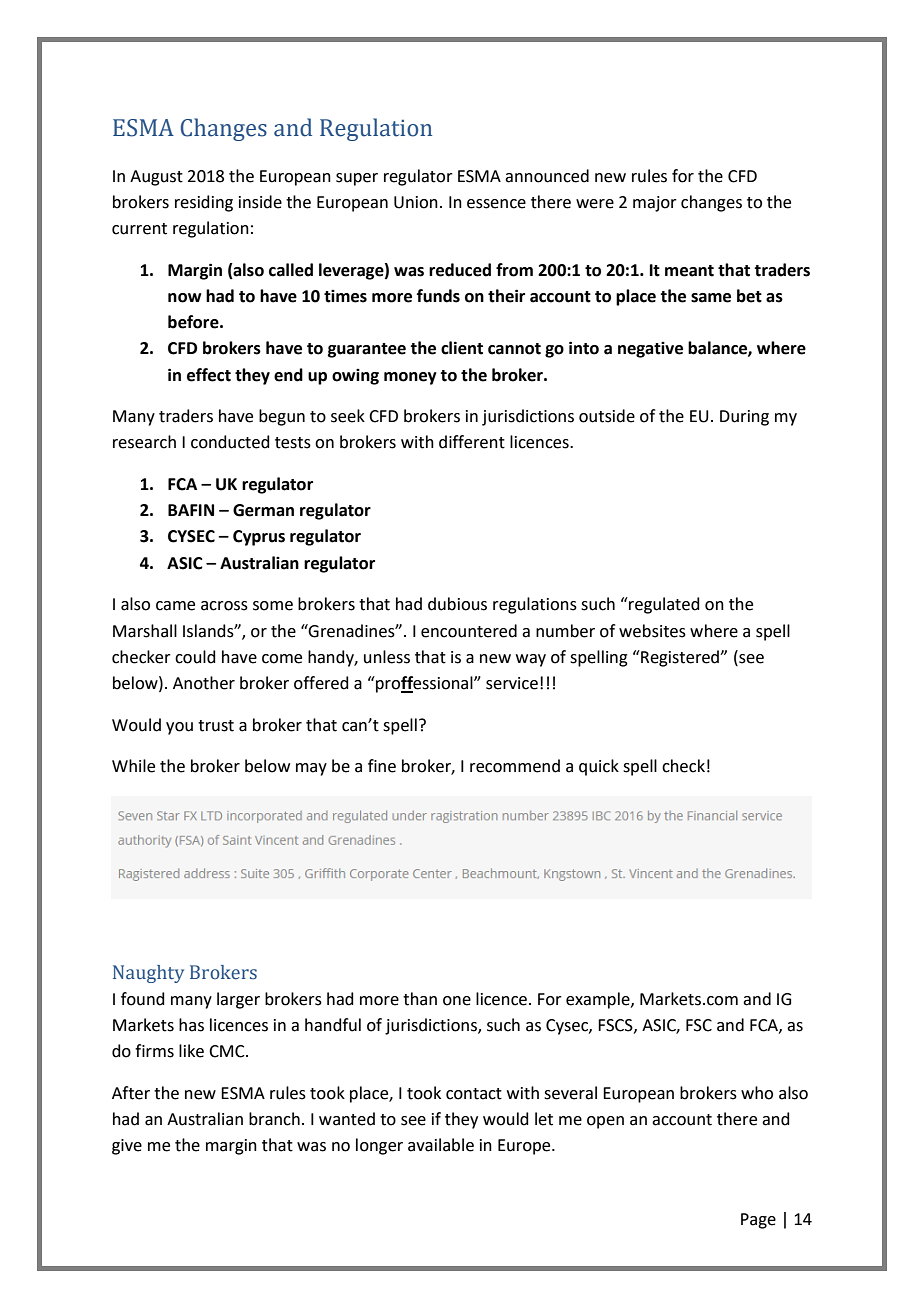 The image size is (924, 1308). What do you see at coordinates (512, 683) in the image?
I see `service` at bounding box center [512, 683].
